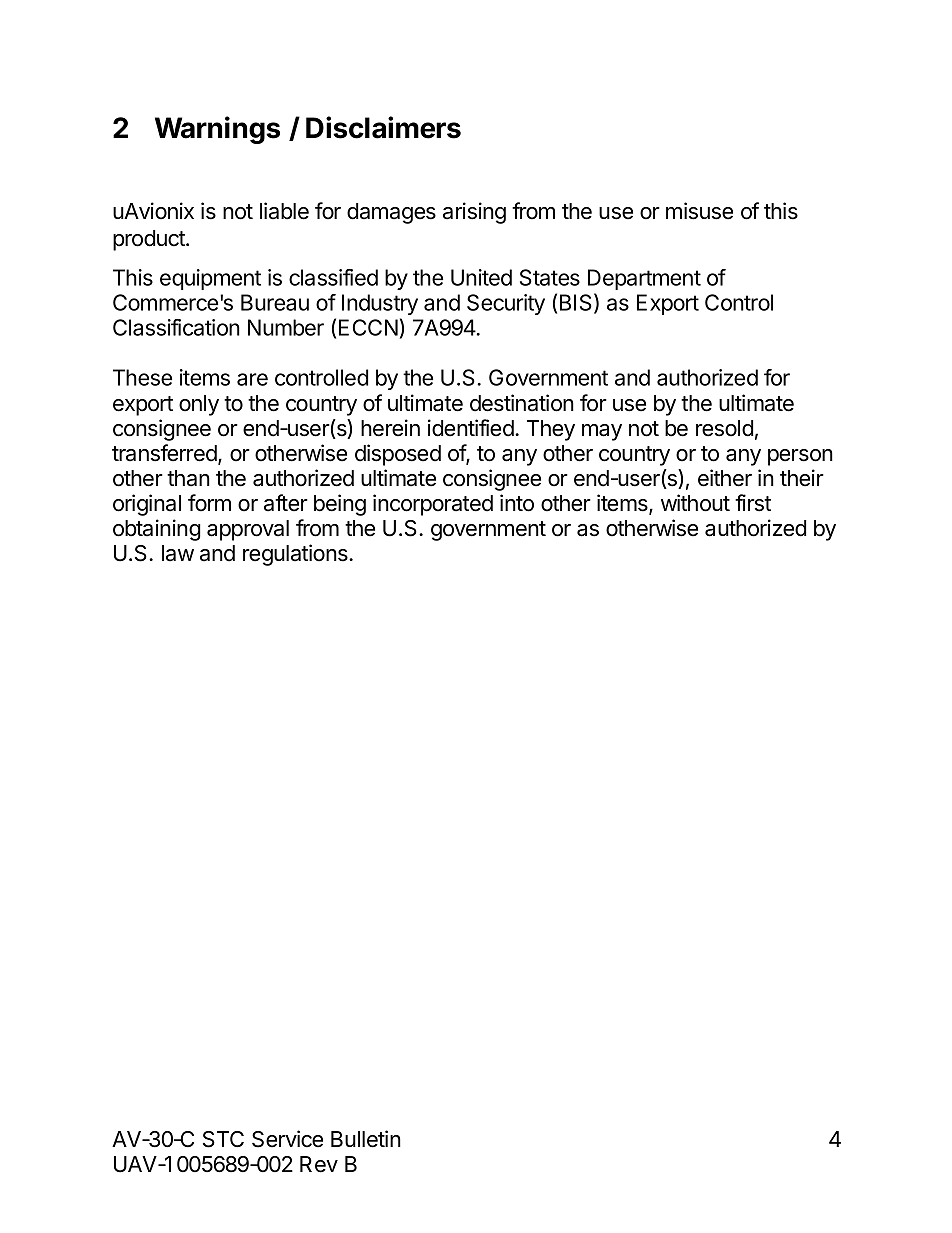 This image has width=952, height=1233. Describe the element at coordinates (699, 211) in the image. I see `misuse` at that location.
